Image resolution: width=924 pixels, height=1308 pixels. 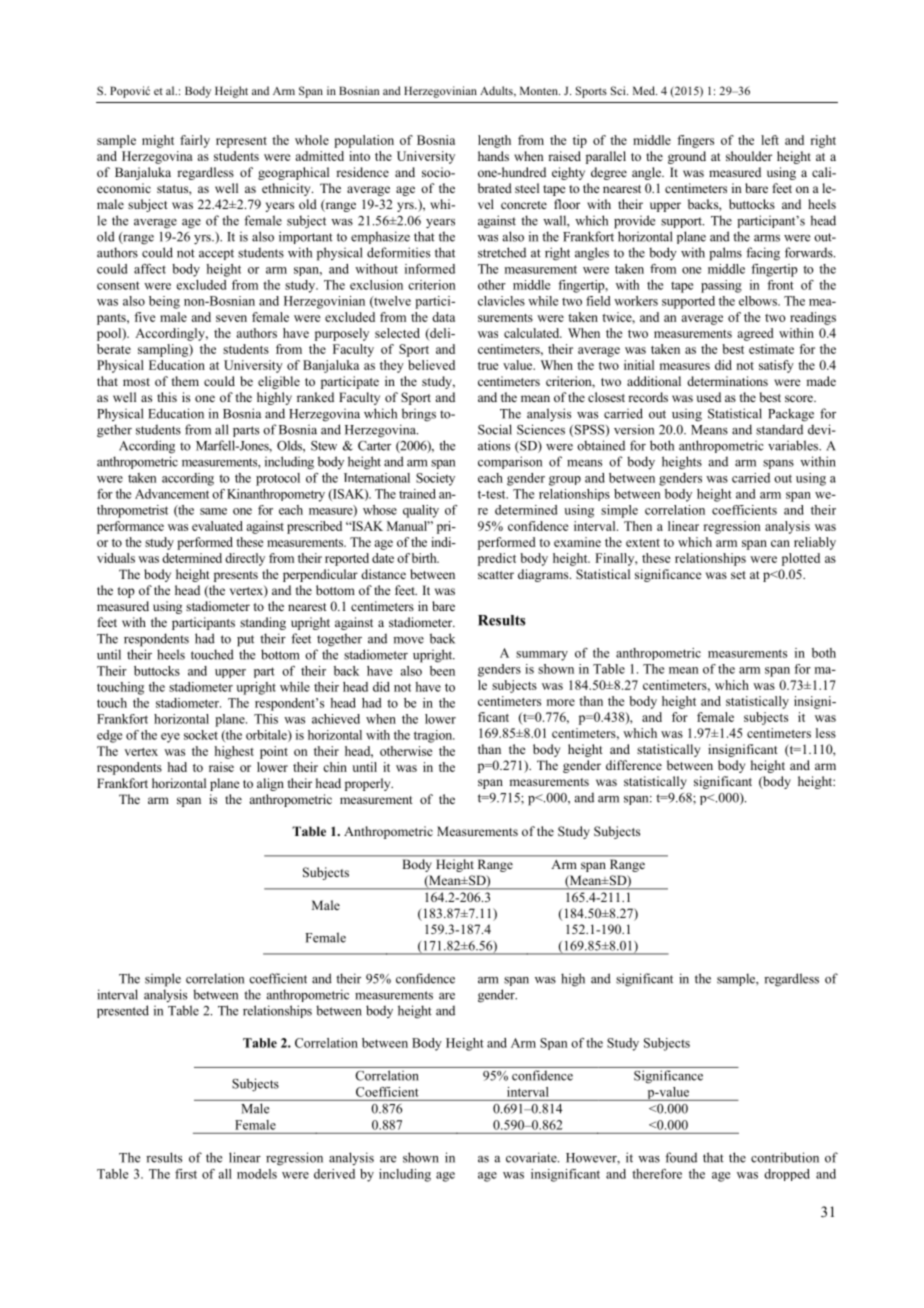 I want to click on been, so click(x=442, y=671).
